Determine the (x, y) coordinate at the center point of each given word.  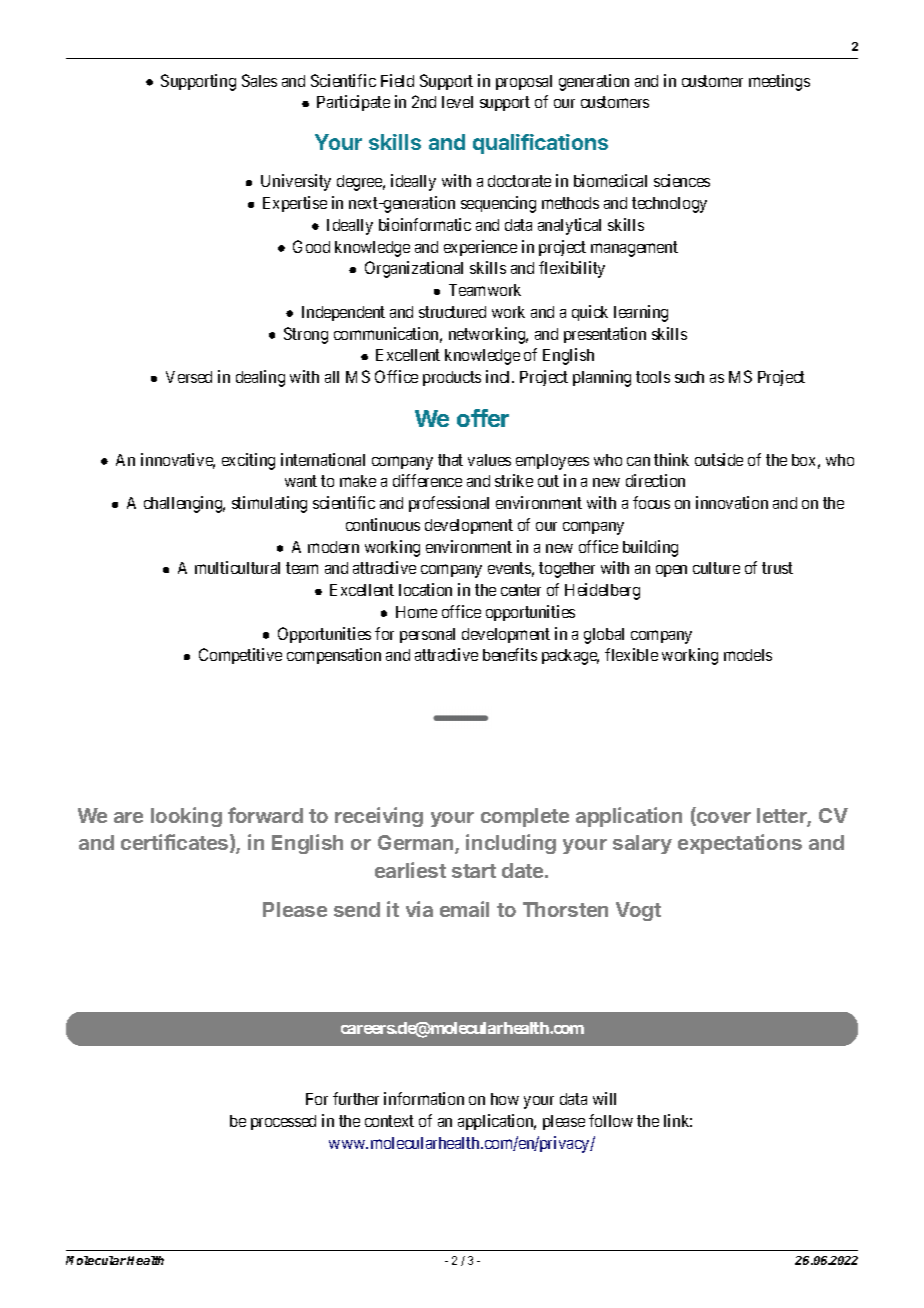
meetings (779, 82)
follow (611, 1120)
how (505, 1099)
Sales (259, 80)
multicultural (237, 567)
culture (716, 568)
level (457, 102)
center (521, 590)
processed (283, 1122)
